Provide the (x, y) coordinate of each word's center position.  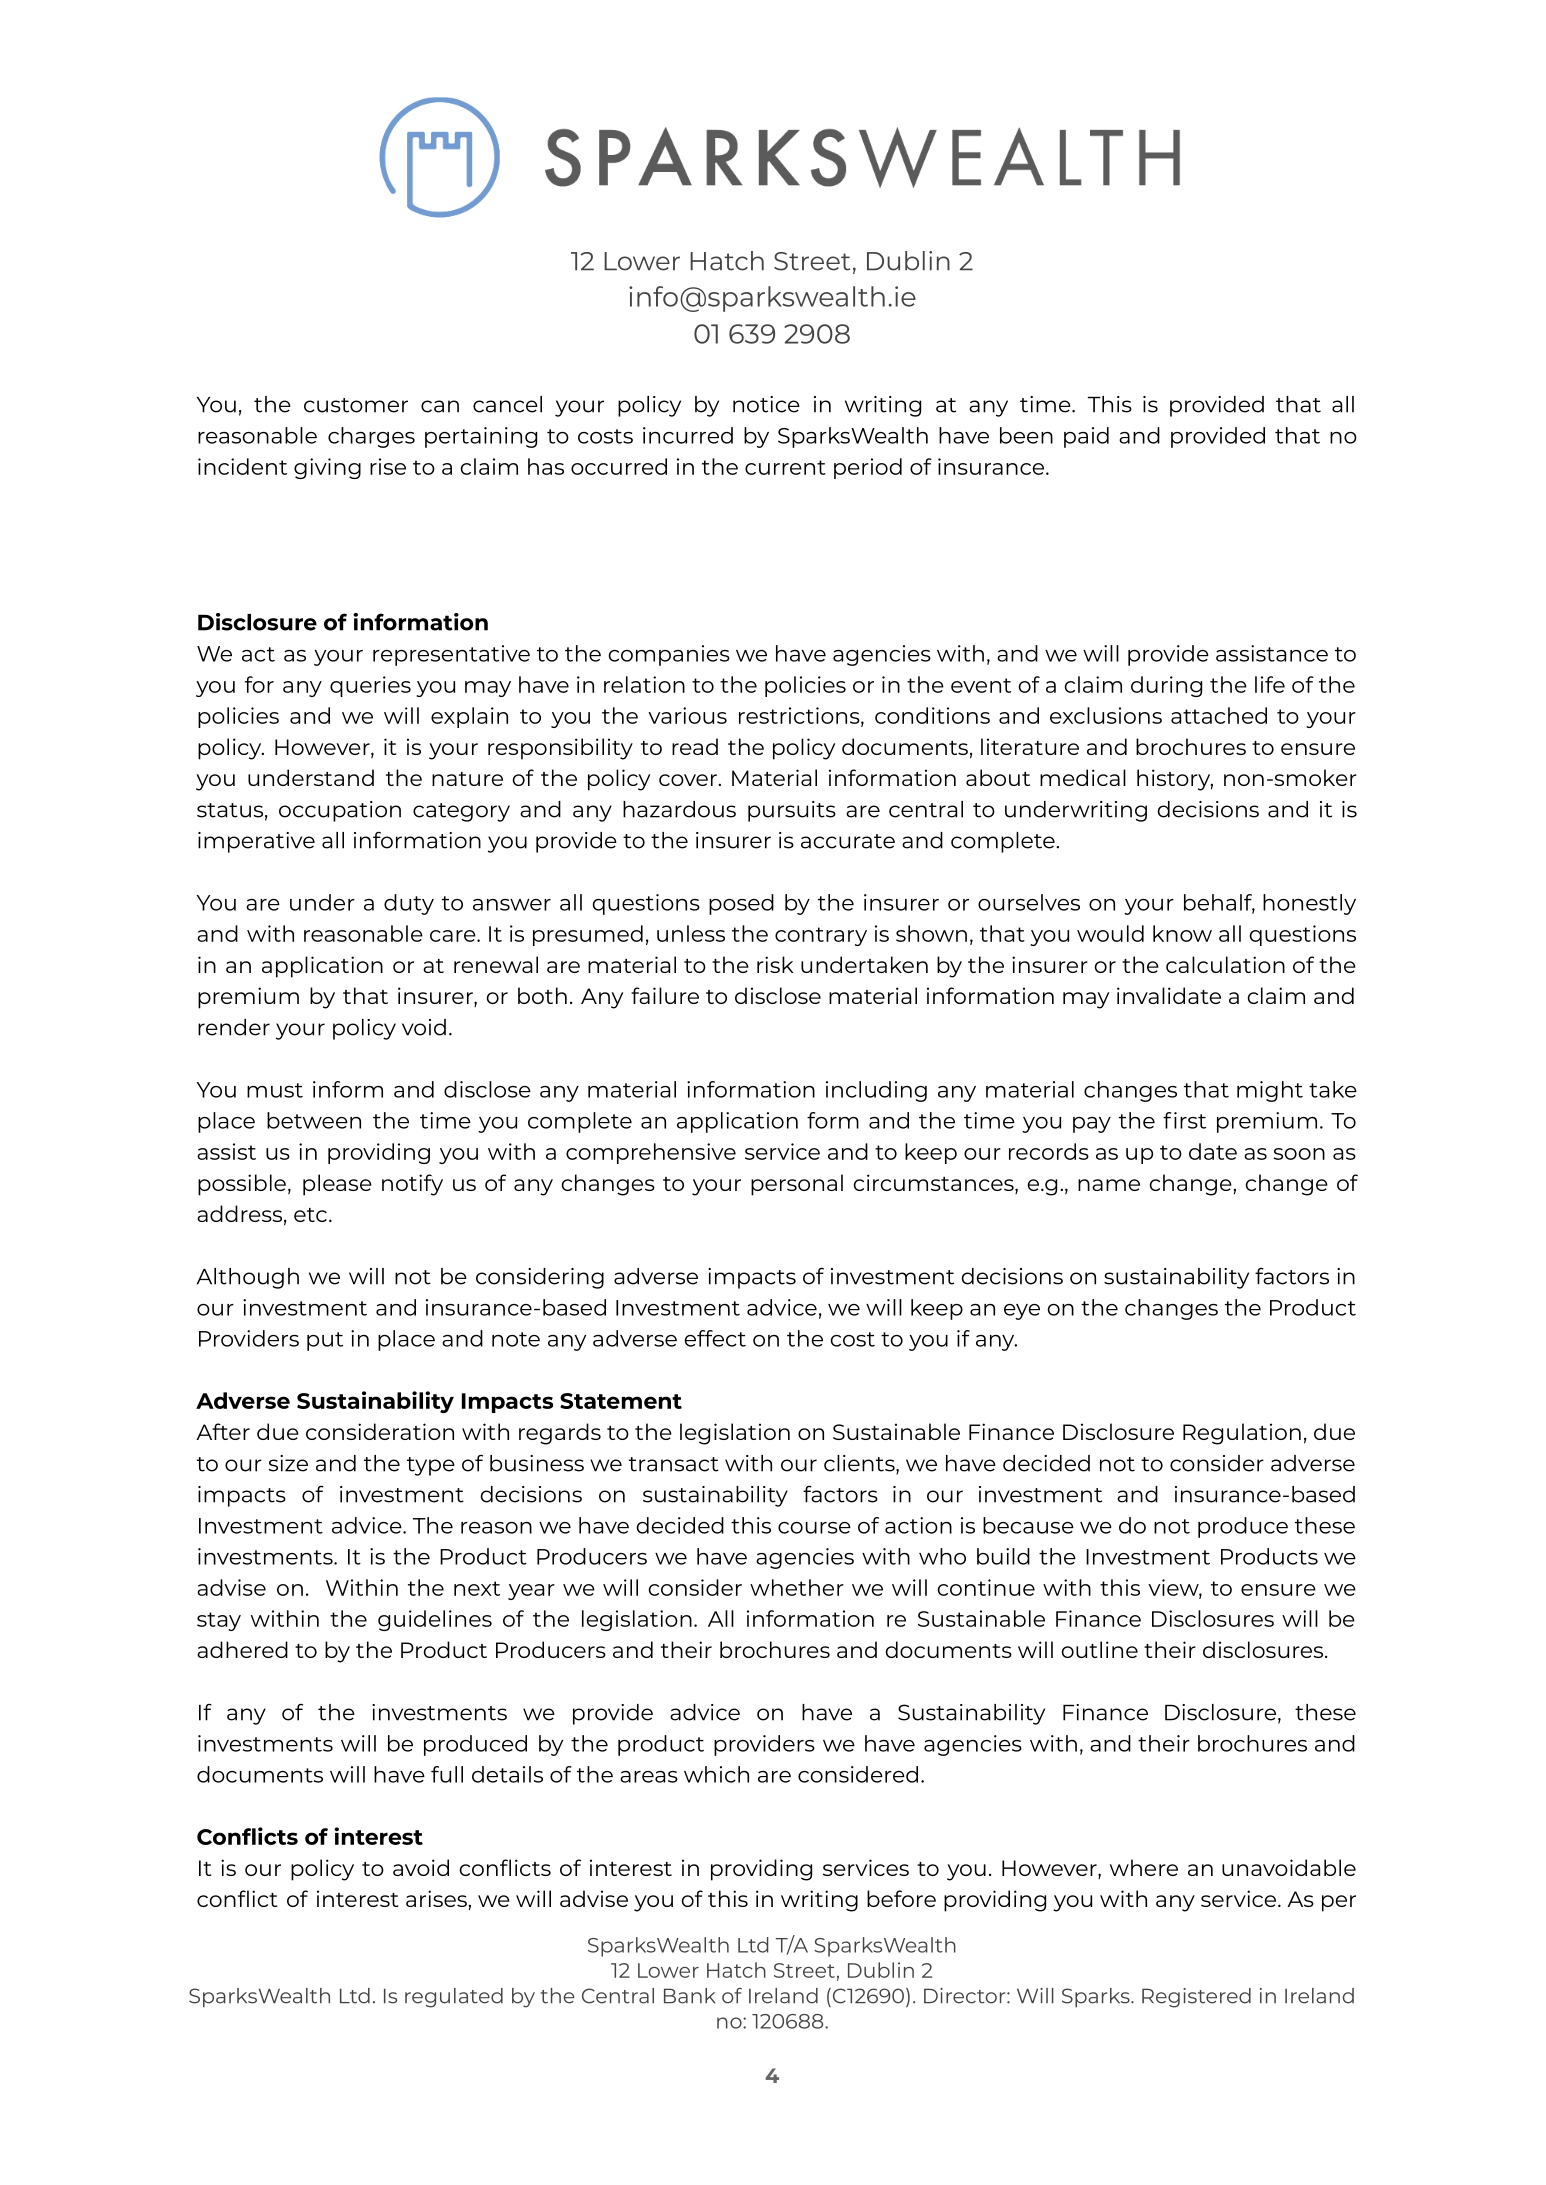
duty (409, 904)
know (1182, 933)
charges (371, 437)
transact (674, 1464)
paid (1086, 437)
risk (775, 964)
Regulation (1242, 1434)
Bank (689, 1996)
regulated (454, 1998)
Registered (1196, 1998)
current (785, 467)
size (288, 1463)
